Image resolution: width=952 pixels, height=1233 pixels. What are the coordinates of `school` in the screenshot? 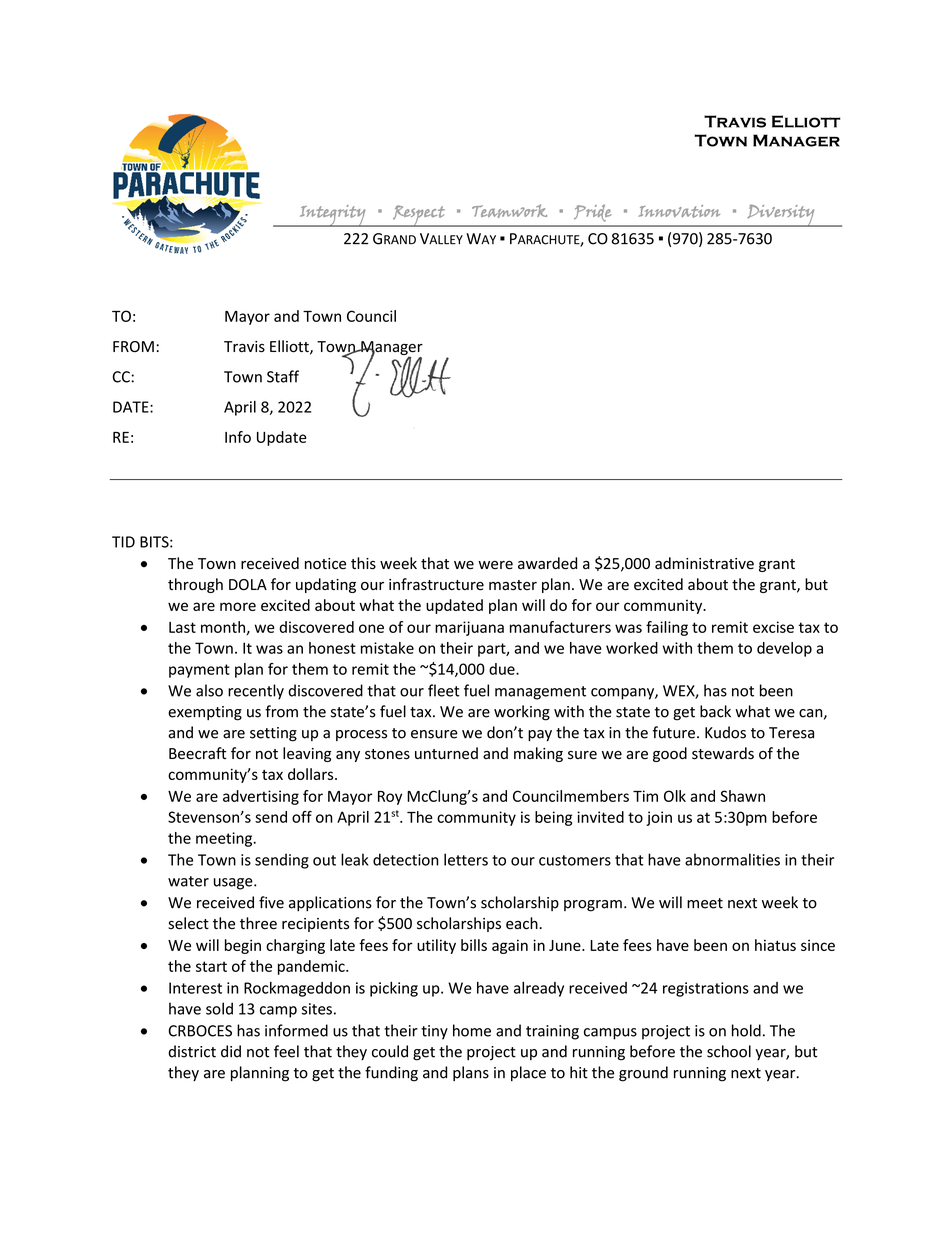 It's located at (729, 1051).
